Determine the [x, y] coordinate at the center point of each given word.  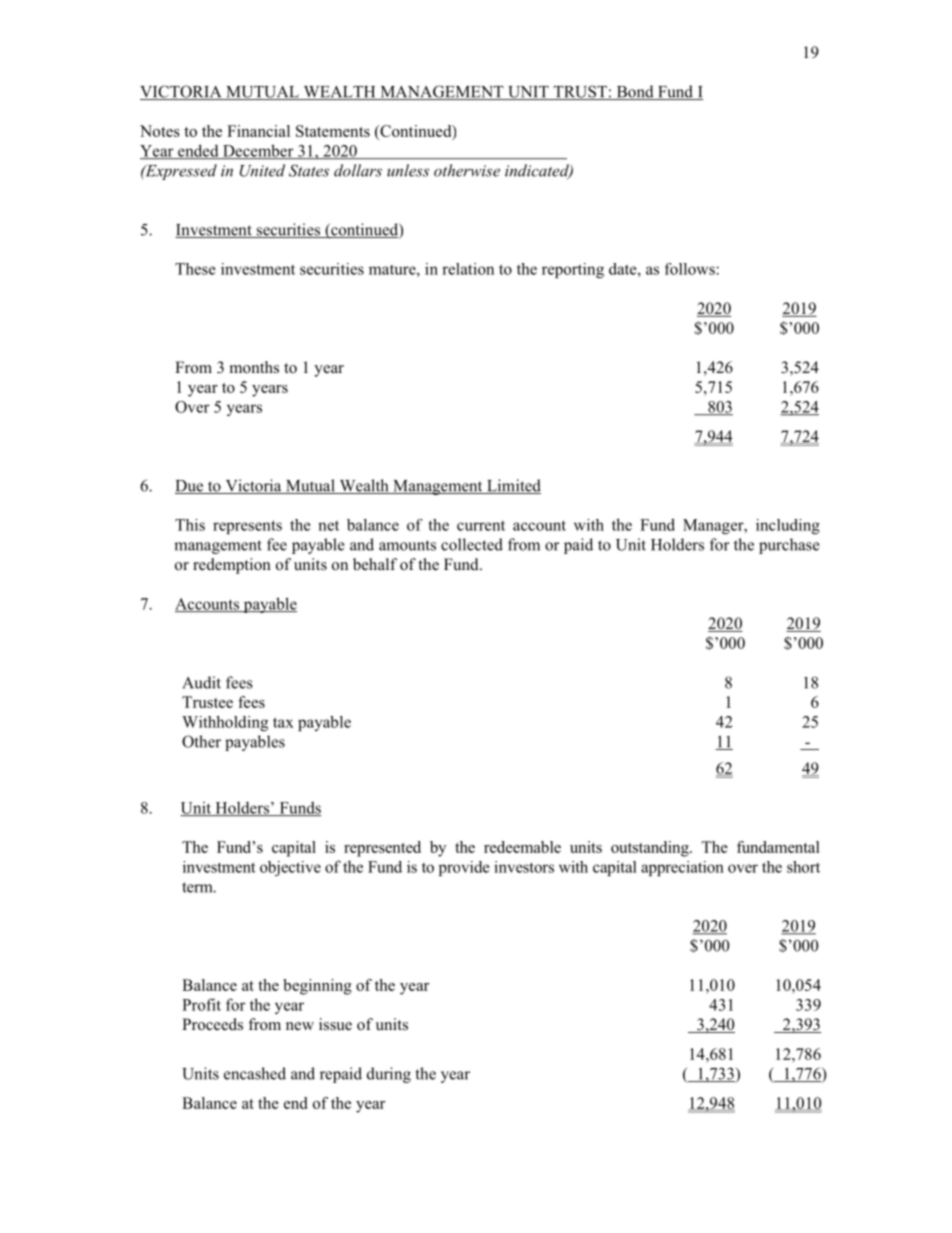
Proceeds [212, 1024]
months [254, 367]
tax [283, 722]
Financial [258, 131]
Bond [635, 92]
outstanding [651, 849]
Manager [714, 526]
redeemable [522, 847]
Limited [513, 486]
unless [408, 170]
